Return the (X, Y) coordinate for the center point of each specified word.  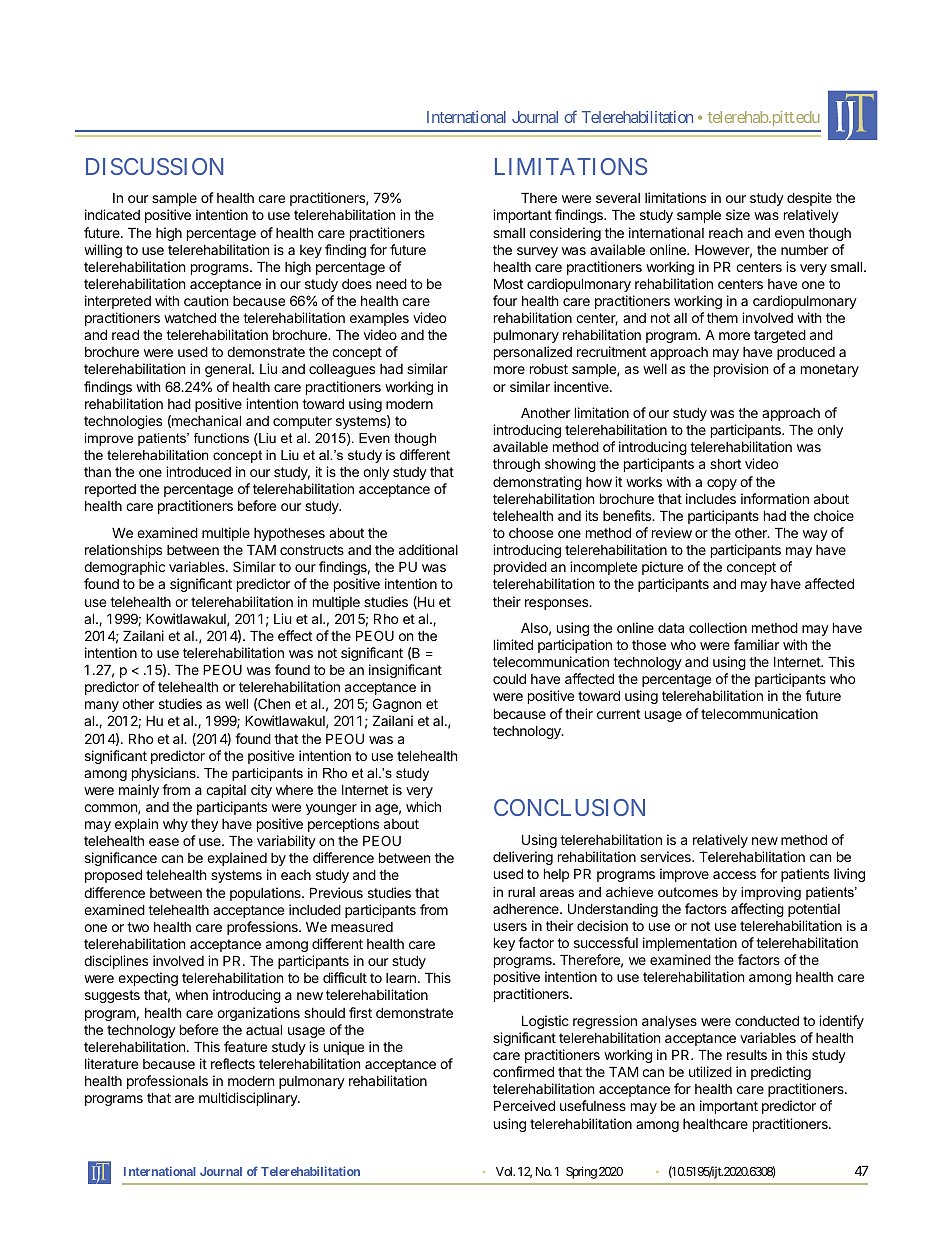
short (725, 464)
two (138, 927)
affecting (757, 910)
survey (537, 252)
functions (221, 438)
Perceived (524, 1105)
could (509, 678)
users (510, 927)
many (102, 706)
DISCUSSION (154, 166)
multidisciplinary (249, 1099)
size (738, 214)
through (516, 465)
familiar (756, 644)
